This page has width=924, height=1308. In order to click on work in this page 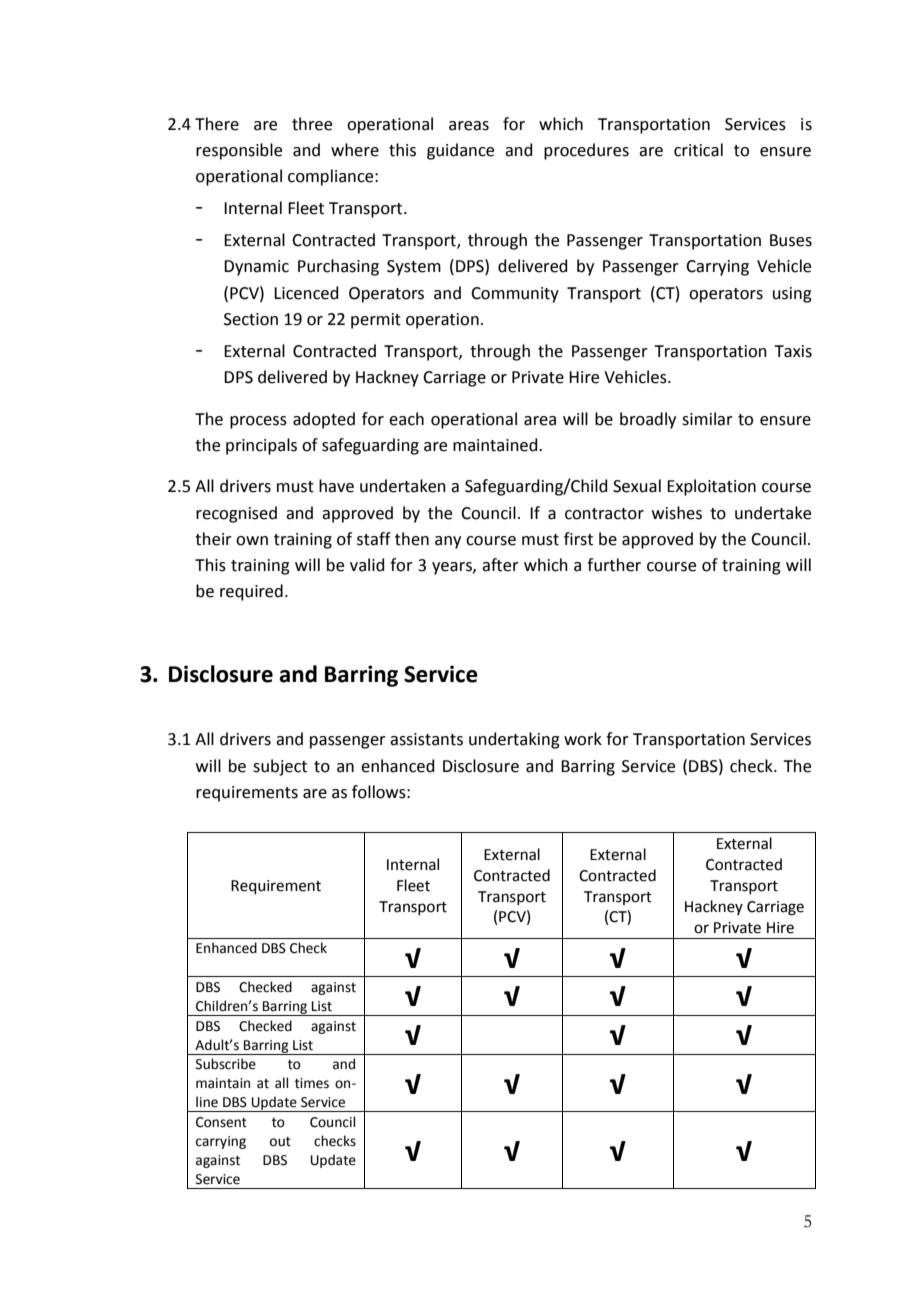, I will do `click(583, 739)`.
